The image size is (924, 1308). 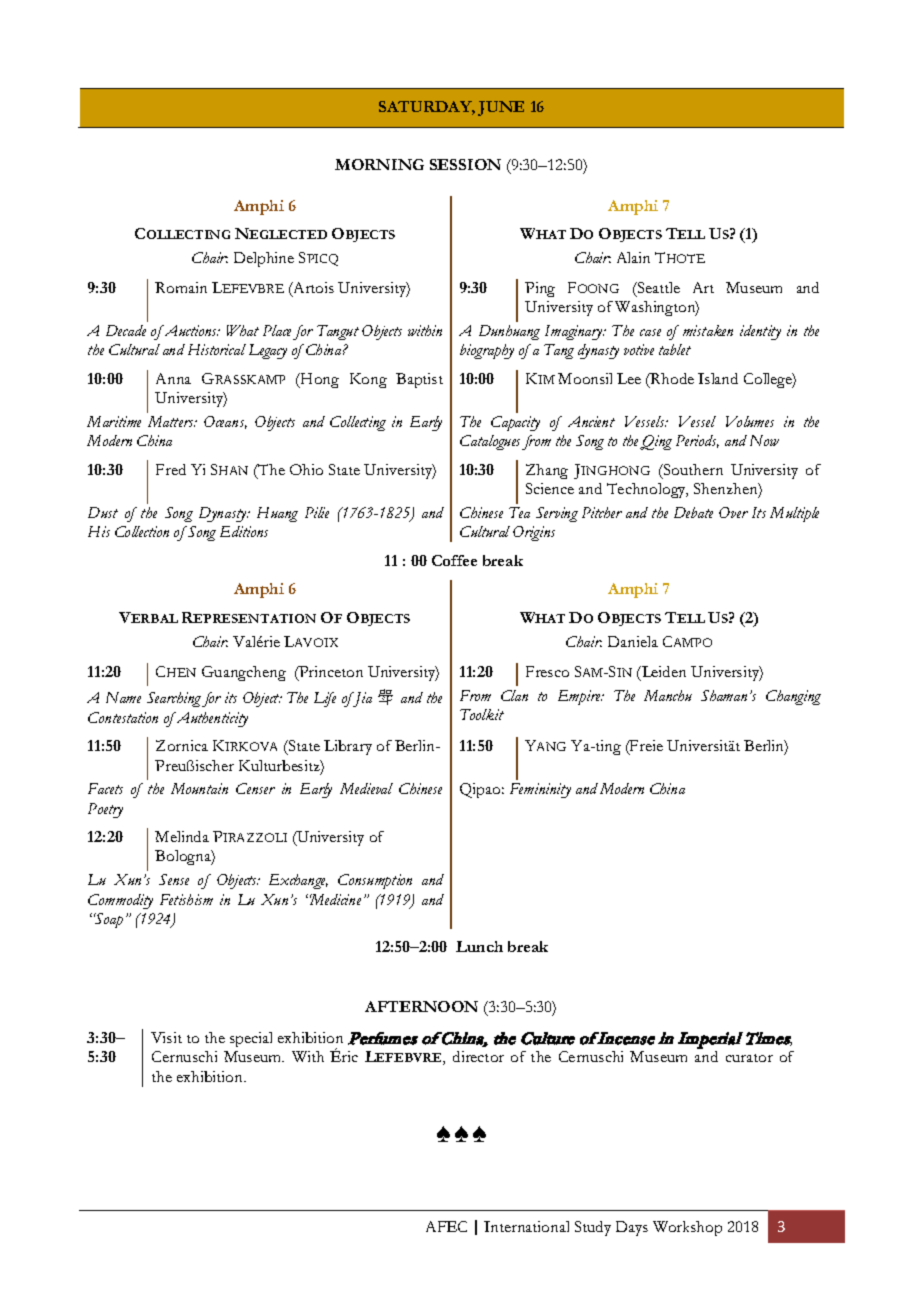 What do you see at coordinates (687, 1228) in the screenshot?
I see `Workshop` at bounding box center [687, 1228].
